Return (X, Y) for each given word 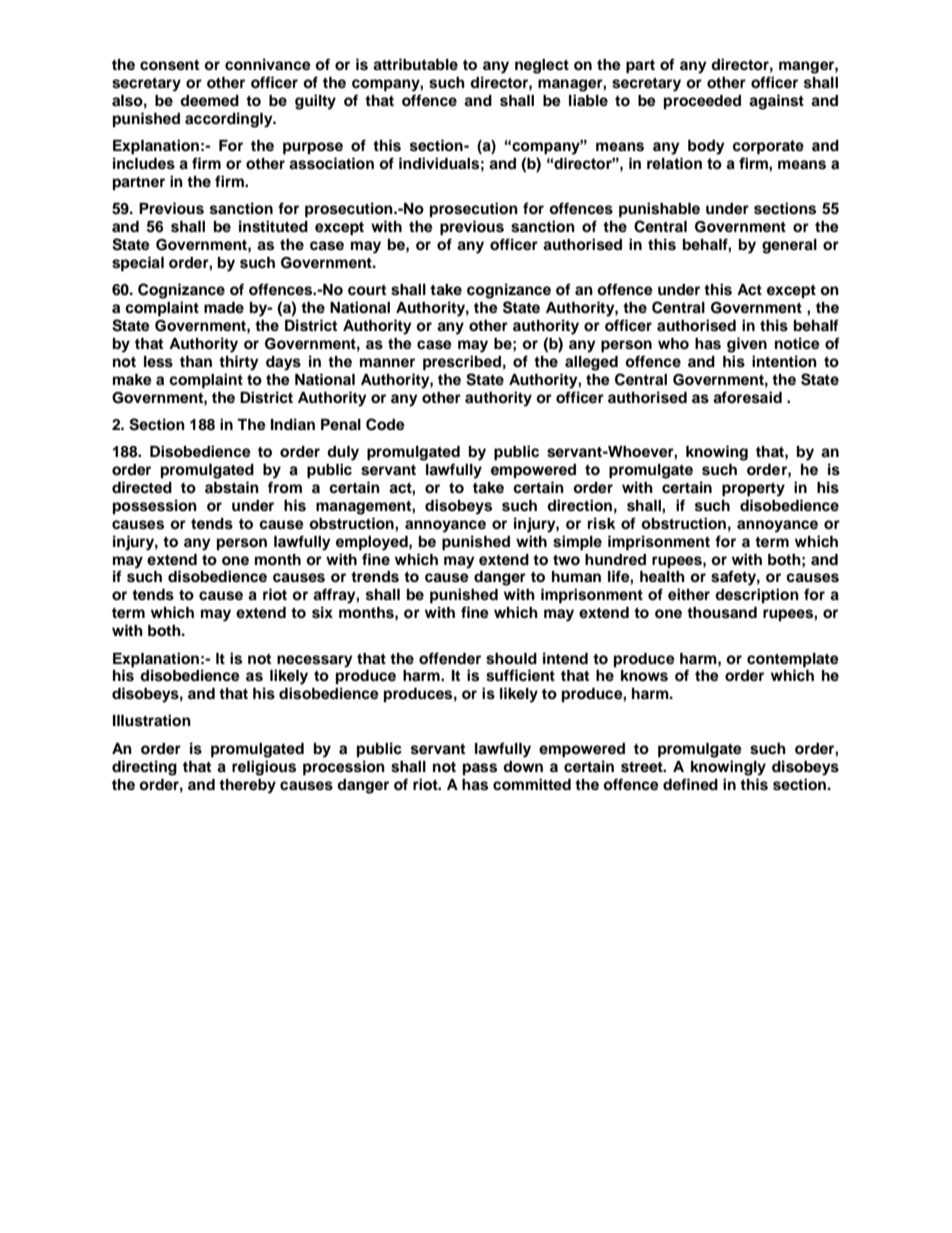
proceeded (702, 102)
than (196, 361)
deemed (209, 101)
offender (450, 658)
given (747, 345)
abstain (232, 487)
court (367, 290)
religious (264, 768)
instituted (273, 226)
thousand (722, 613)
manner (387, 362)
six (322, 612)
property (753, 490)
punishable (659, 210)
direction (579, 505)
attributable (415, 64)
